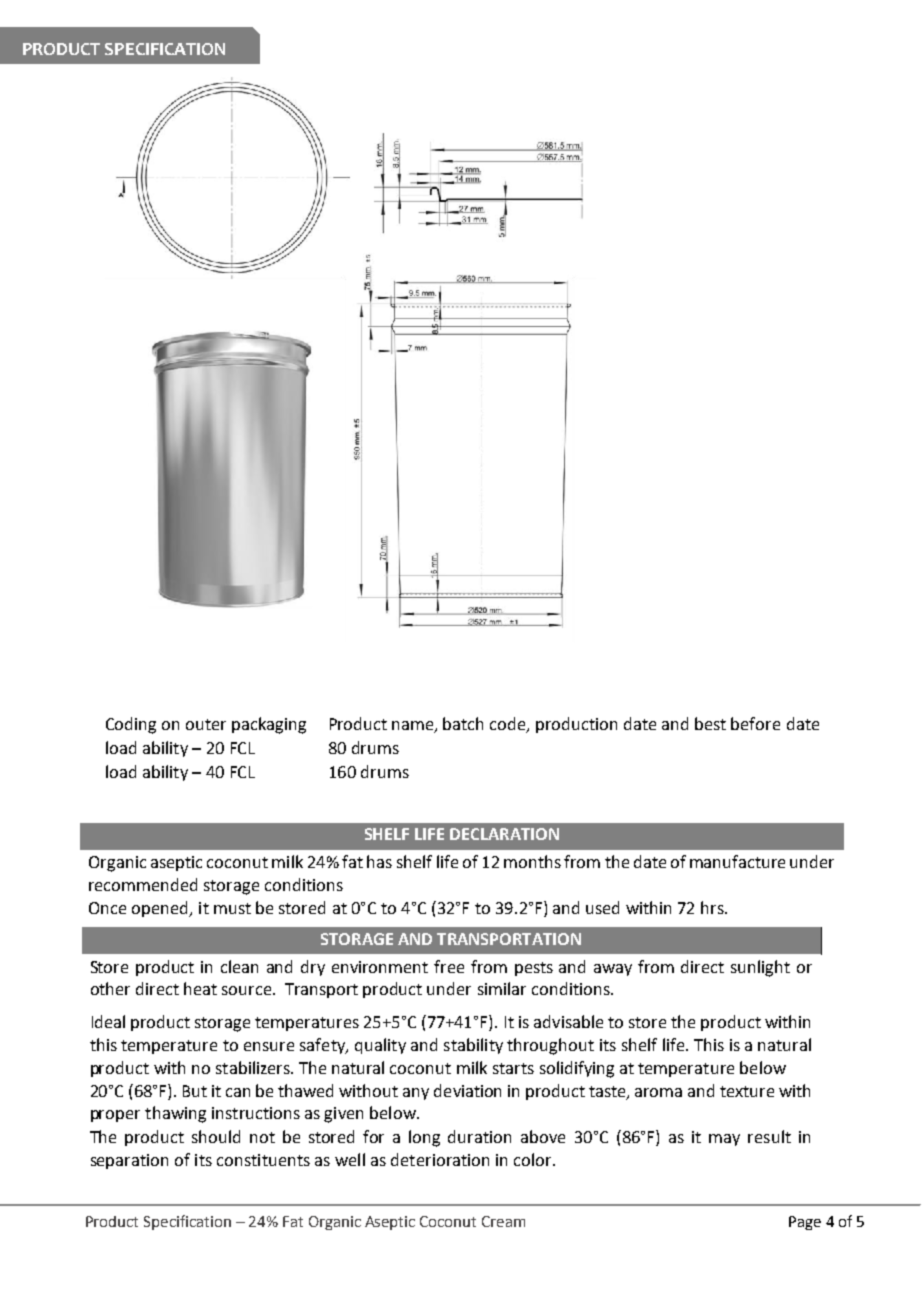  Describe the element at coordinates (200, 988) in the document. I see `heat` at that location.
